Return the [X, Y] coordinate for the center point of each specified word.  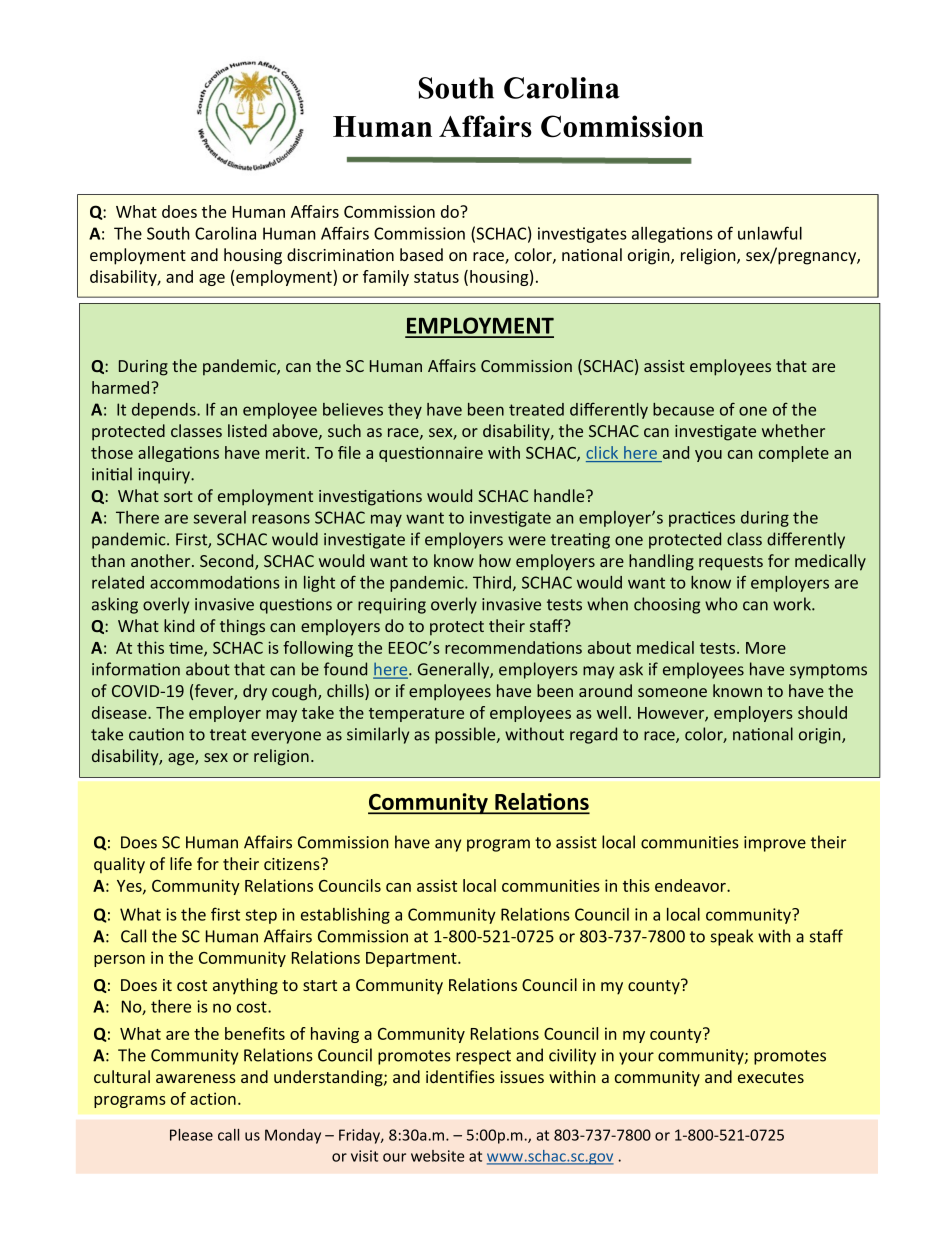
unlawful [770, 233]
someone [672, 692]
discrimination [340, 254]
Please [191, 1135]
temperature [416, 715]
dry [255, 692]
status [436, 277]
